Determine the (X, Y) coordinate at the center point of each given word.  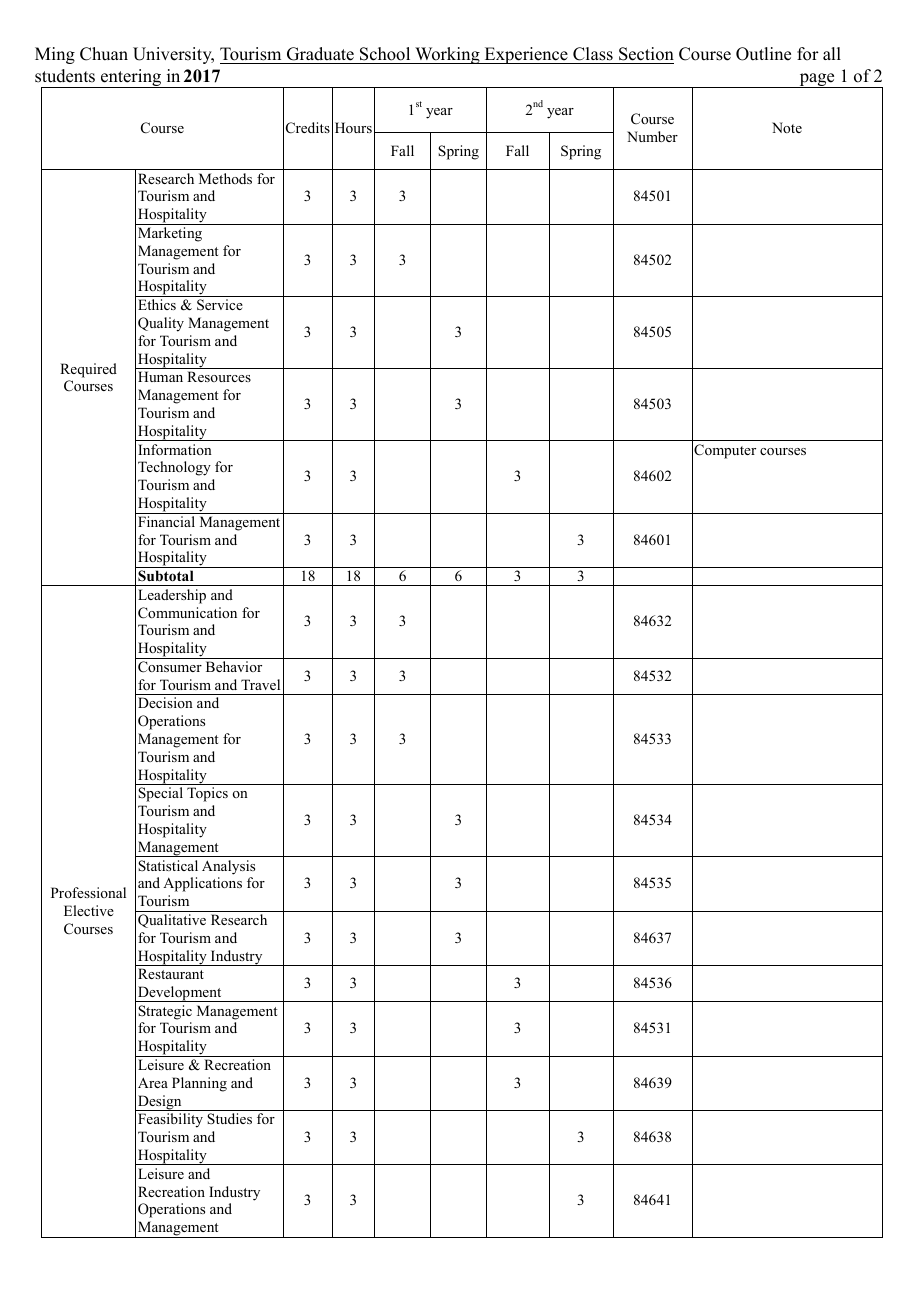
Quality (161, 324)
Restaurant (171, 973)
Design (160, 1103)
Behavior (234, 666)
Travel (260, 684)
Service (220, 305)
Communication (187, 613)
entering (131, 78)
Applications (202, 884)
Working (447, 55)
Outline (763, 54)
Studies (229, 1118)
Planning (199, 1084)
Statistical (168, 865)
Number (652, 136)
